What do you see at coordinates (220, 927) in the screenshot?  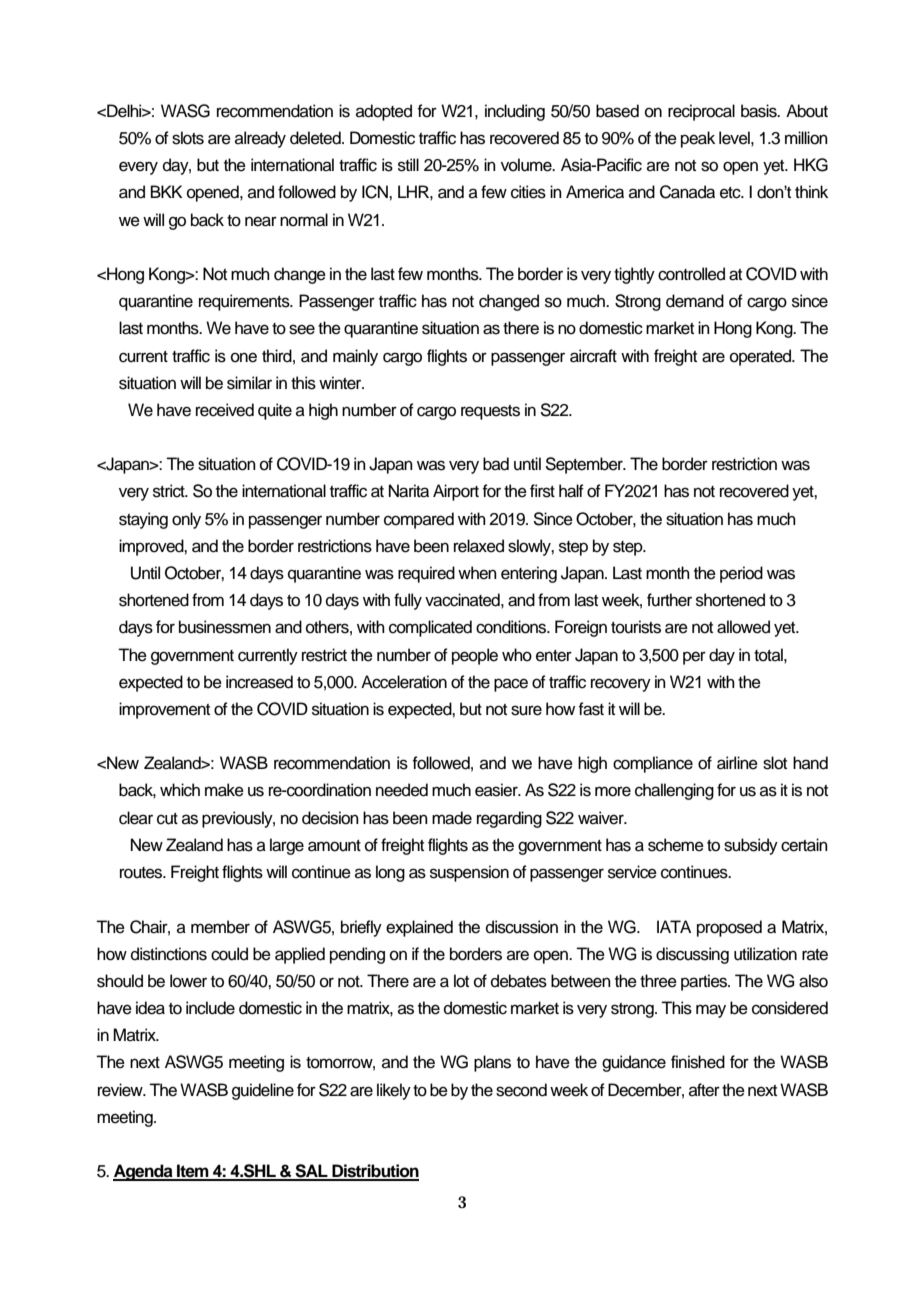 I see `member` at bounding box center [220, 927].
